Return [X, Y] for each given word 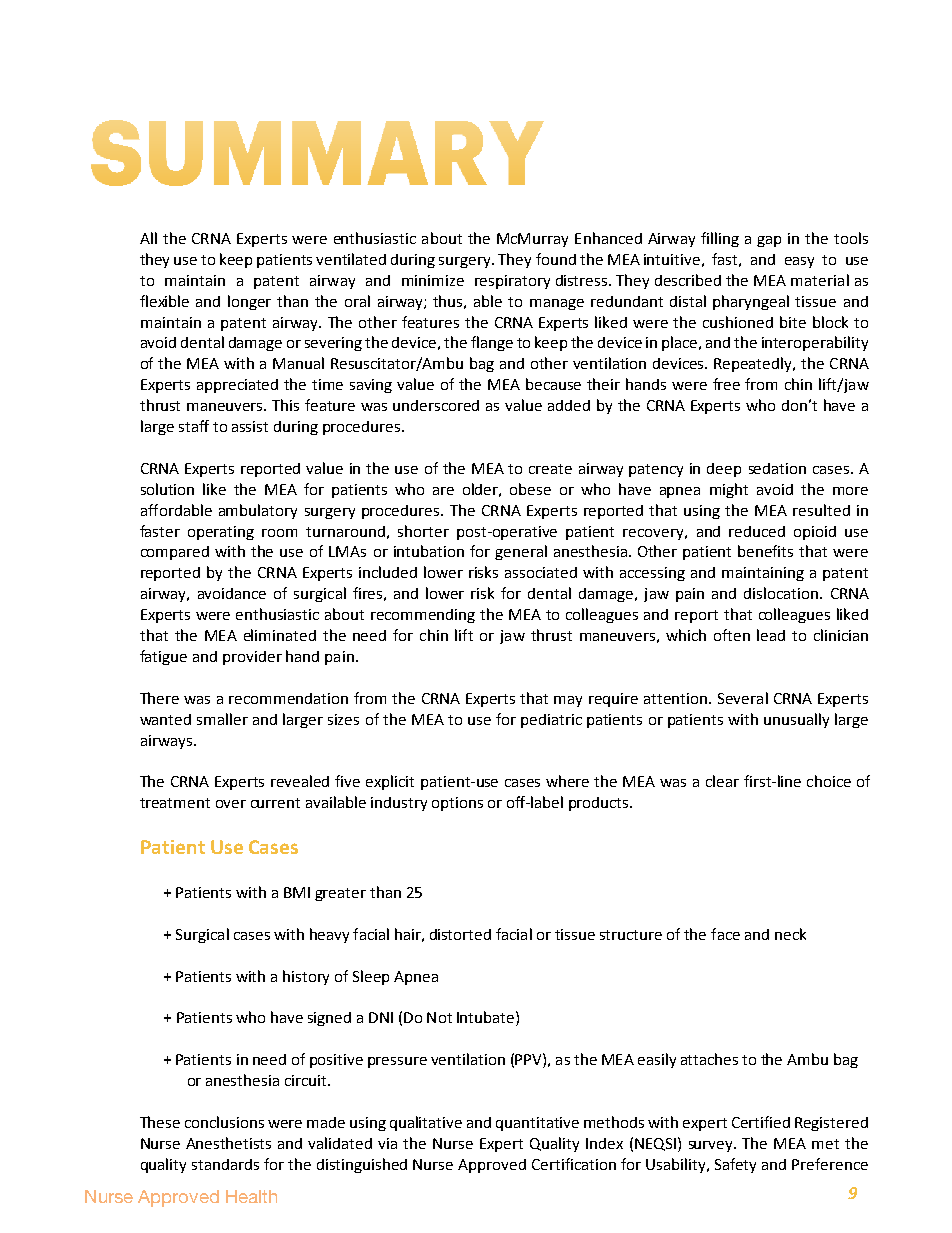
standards [225, 1164]
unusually [796, 720]
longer [249, 302]
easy [799, 262]
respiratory [512, 282]
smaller [222, 719]
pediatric [551, 721]
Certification [574, 1164]
